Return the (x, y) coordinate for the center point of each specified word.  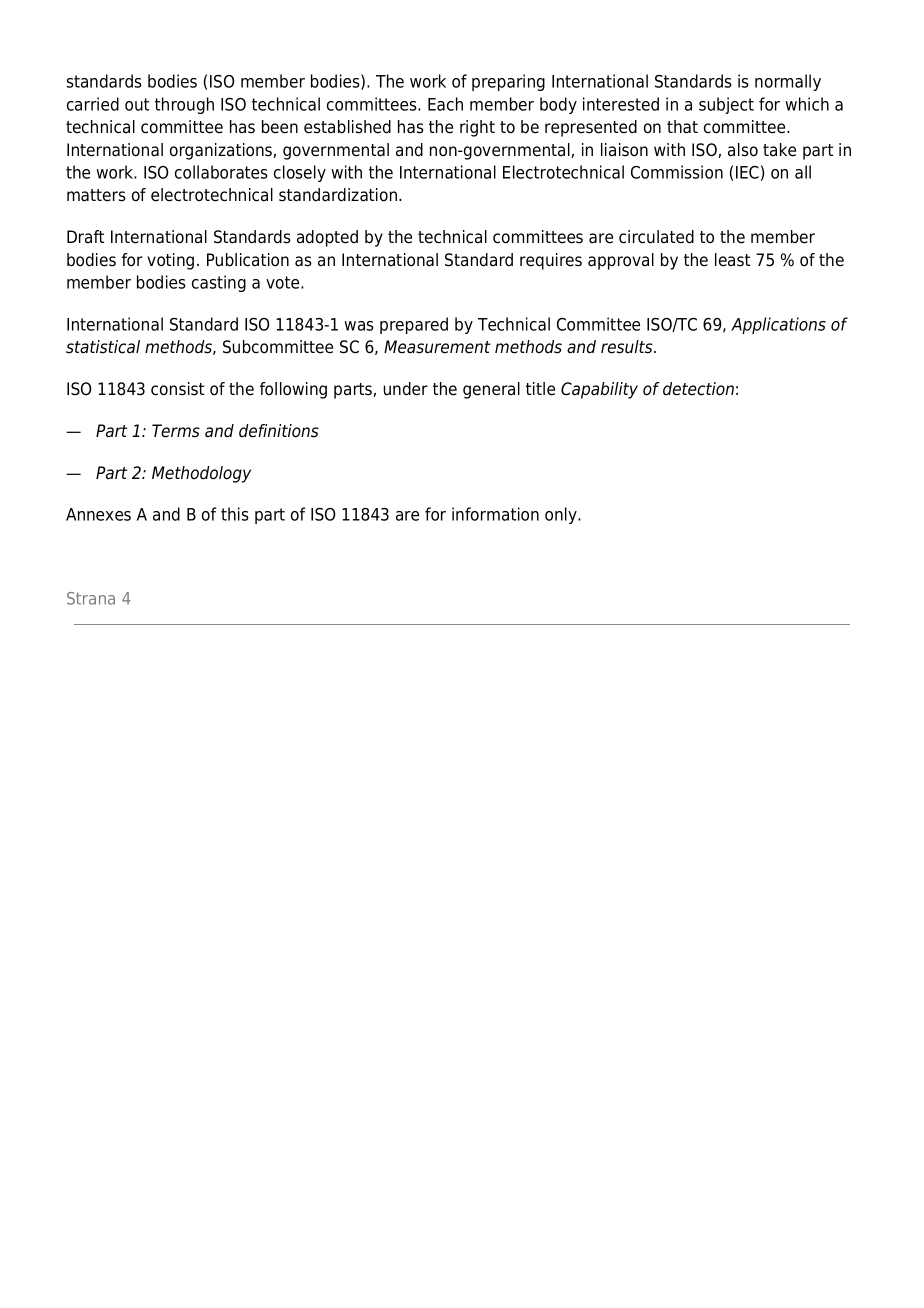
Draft (85, 237)
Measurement (437, 347)
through (184, 105)
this (235, 514)
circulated (656, 237)
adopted (327, 238)
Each (445, 104)
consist (177, 389)
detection (698, 389)
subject (726, 105)
